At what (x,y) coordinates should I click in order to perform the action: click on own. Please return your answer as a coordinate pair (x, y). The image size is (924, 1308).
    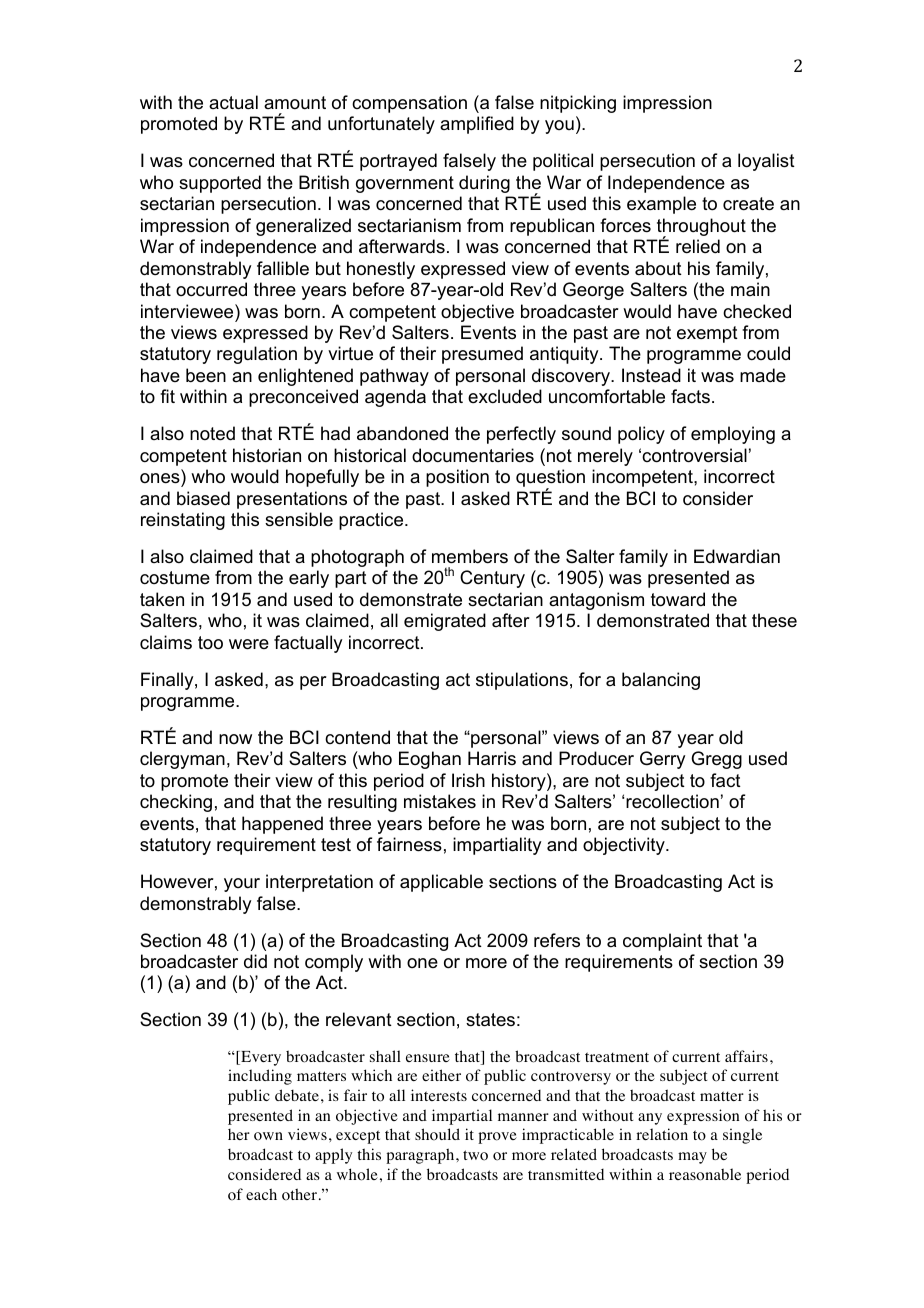
    Looking at the image, I should click on (268, 1136).
